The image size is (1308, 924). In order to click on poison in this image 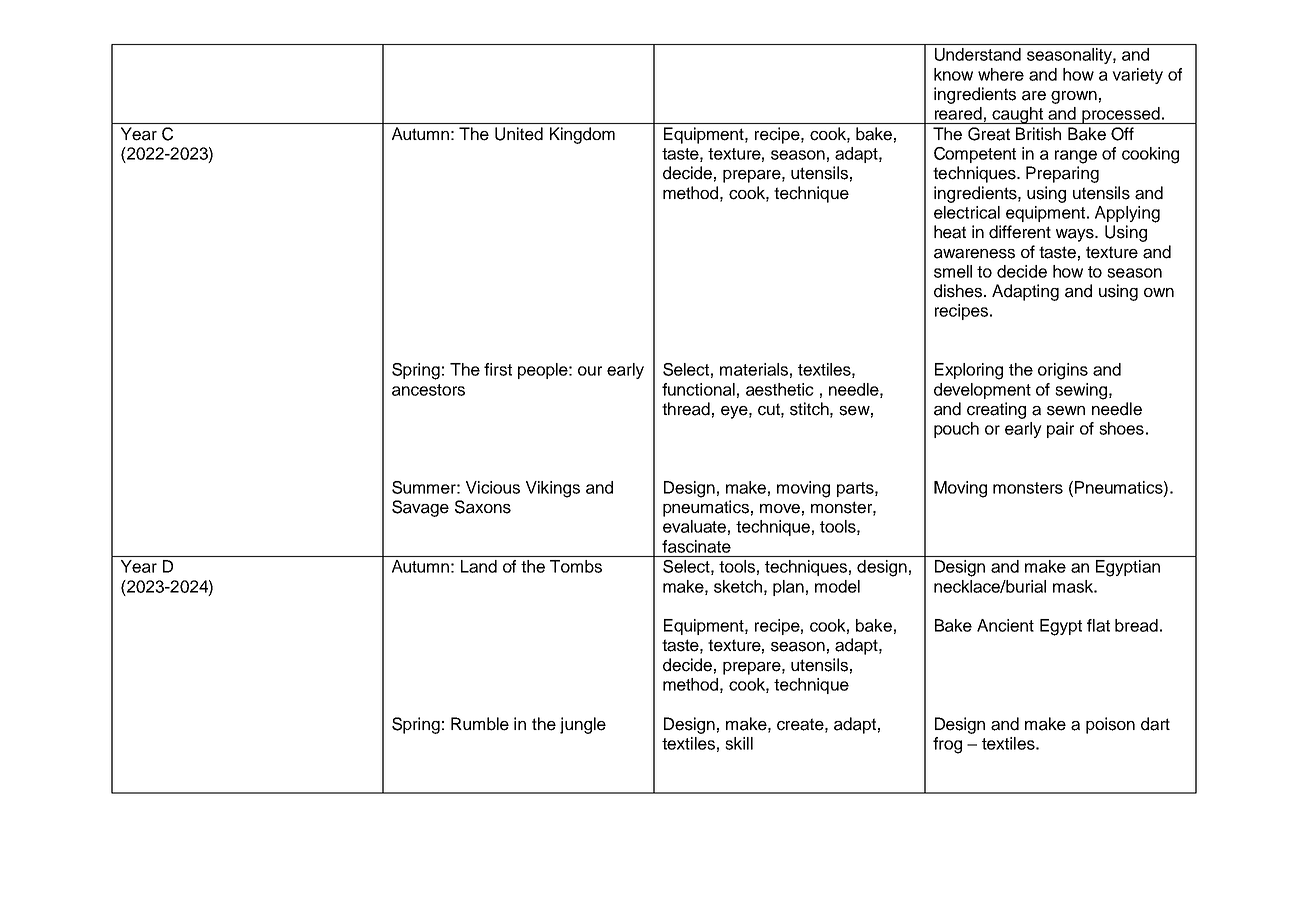, I will do `click(1110, 725)`.
